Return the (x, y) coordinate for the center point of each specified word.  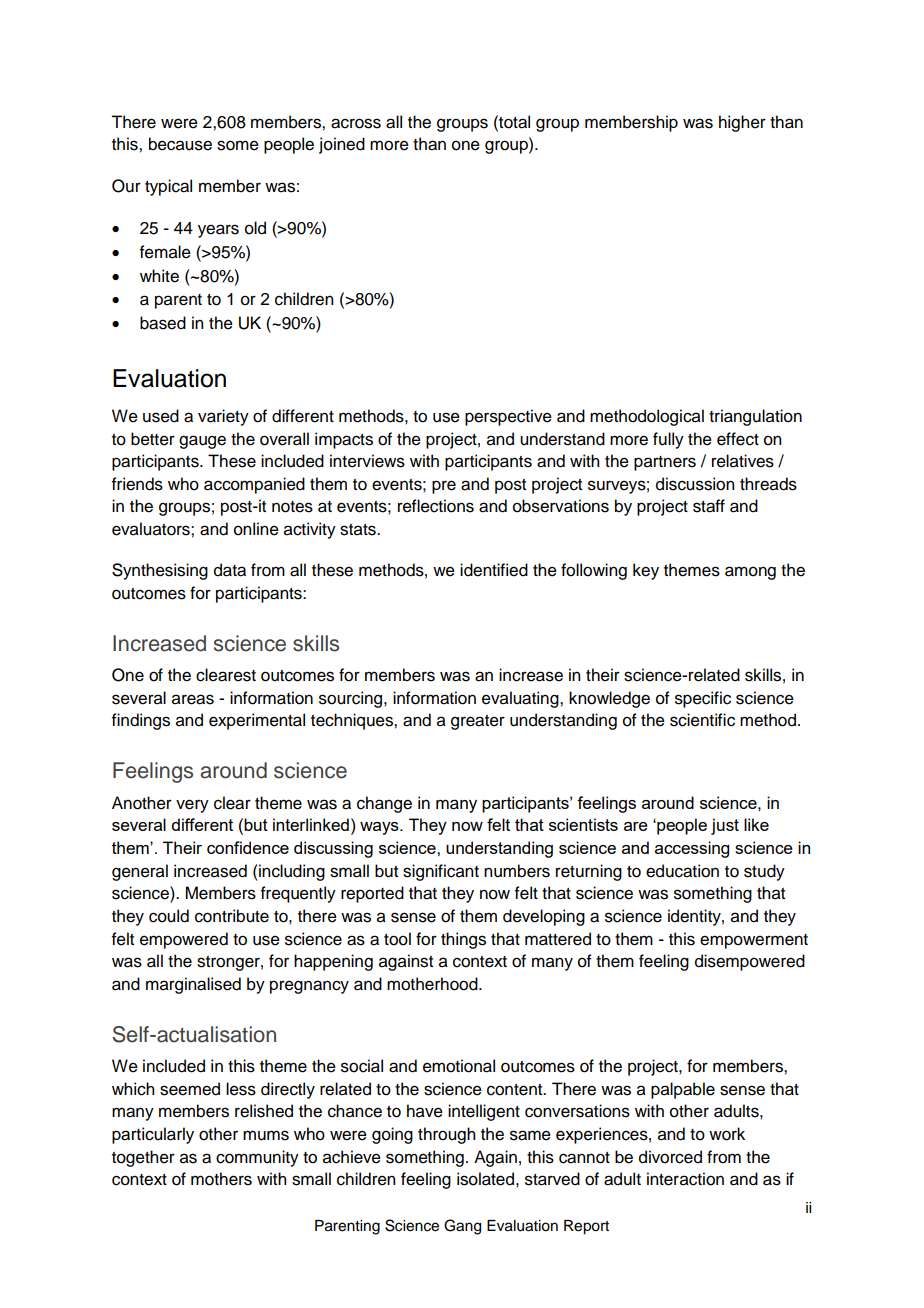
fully (668, 440)
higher (742, 123)
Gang (462, 1227)
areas (193, 699)
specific (703, 699)
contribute (232, 916)
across (356, 123)
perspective (508, 417)
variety (223, 417)
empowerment (754, 941)
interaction (685, 1179)
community (257, 1158)
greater (478, 722)
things (463, 940)
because (180, 144)
